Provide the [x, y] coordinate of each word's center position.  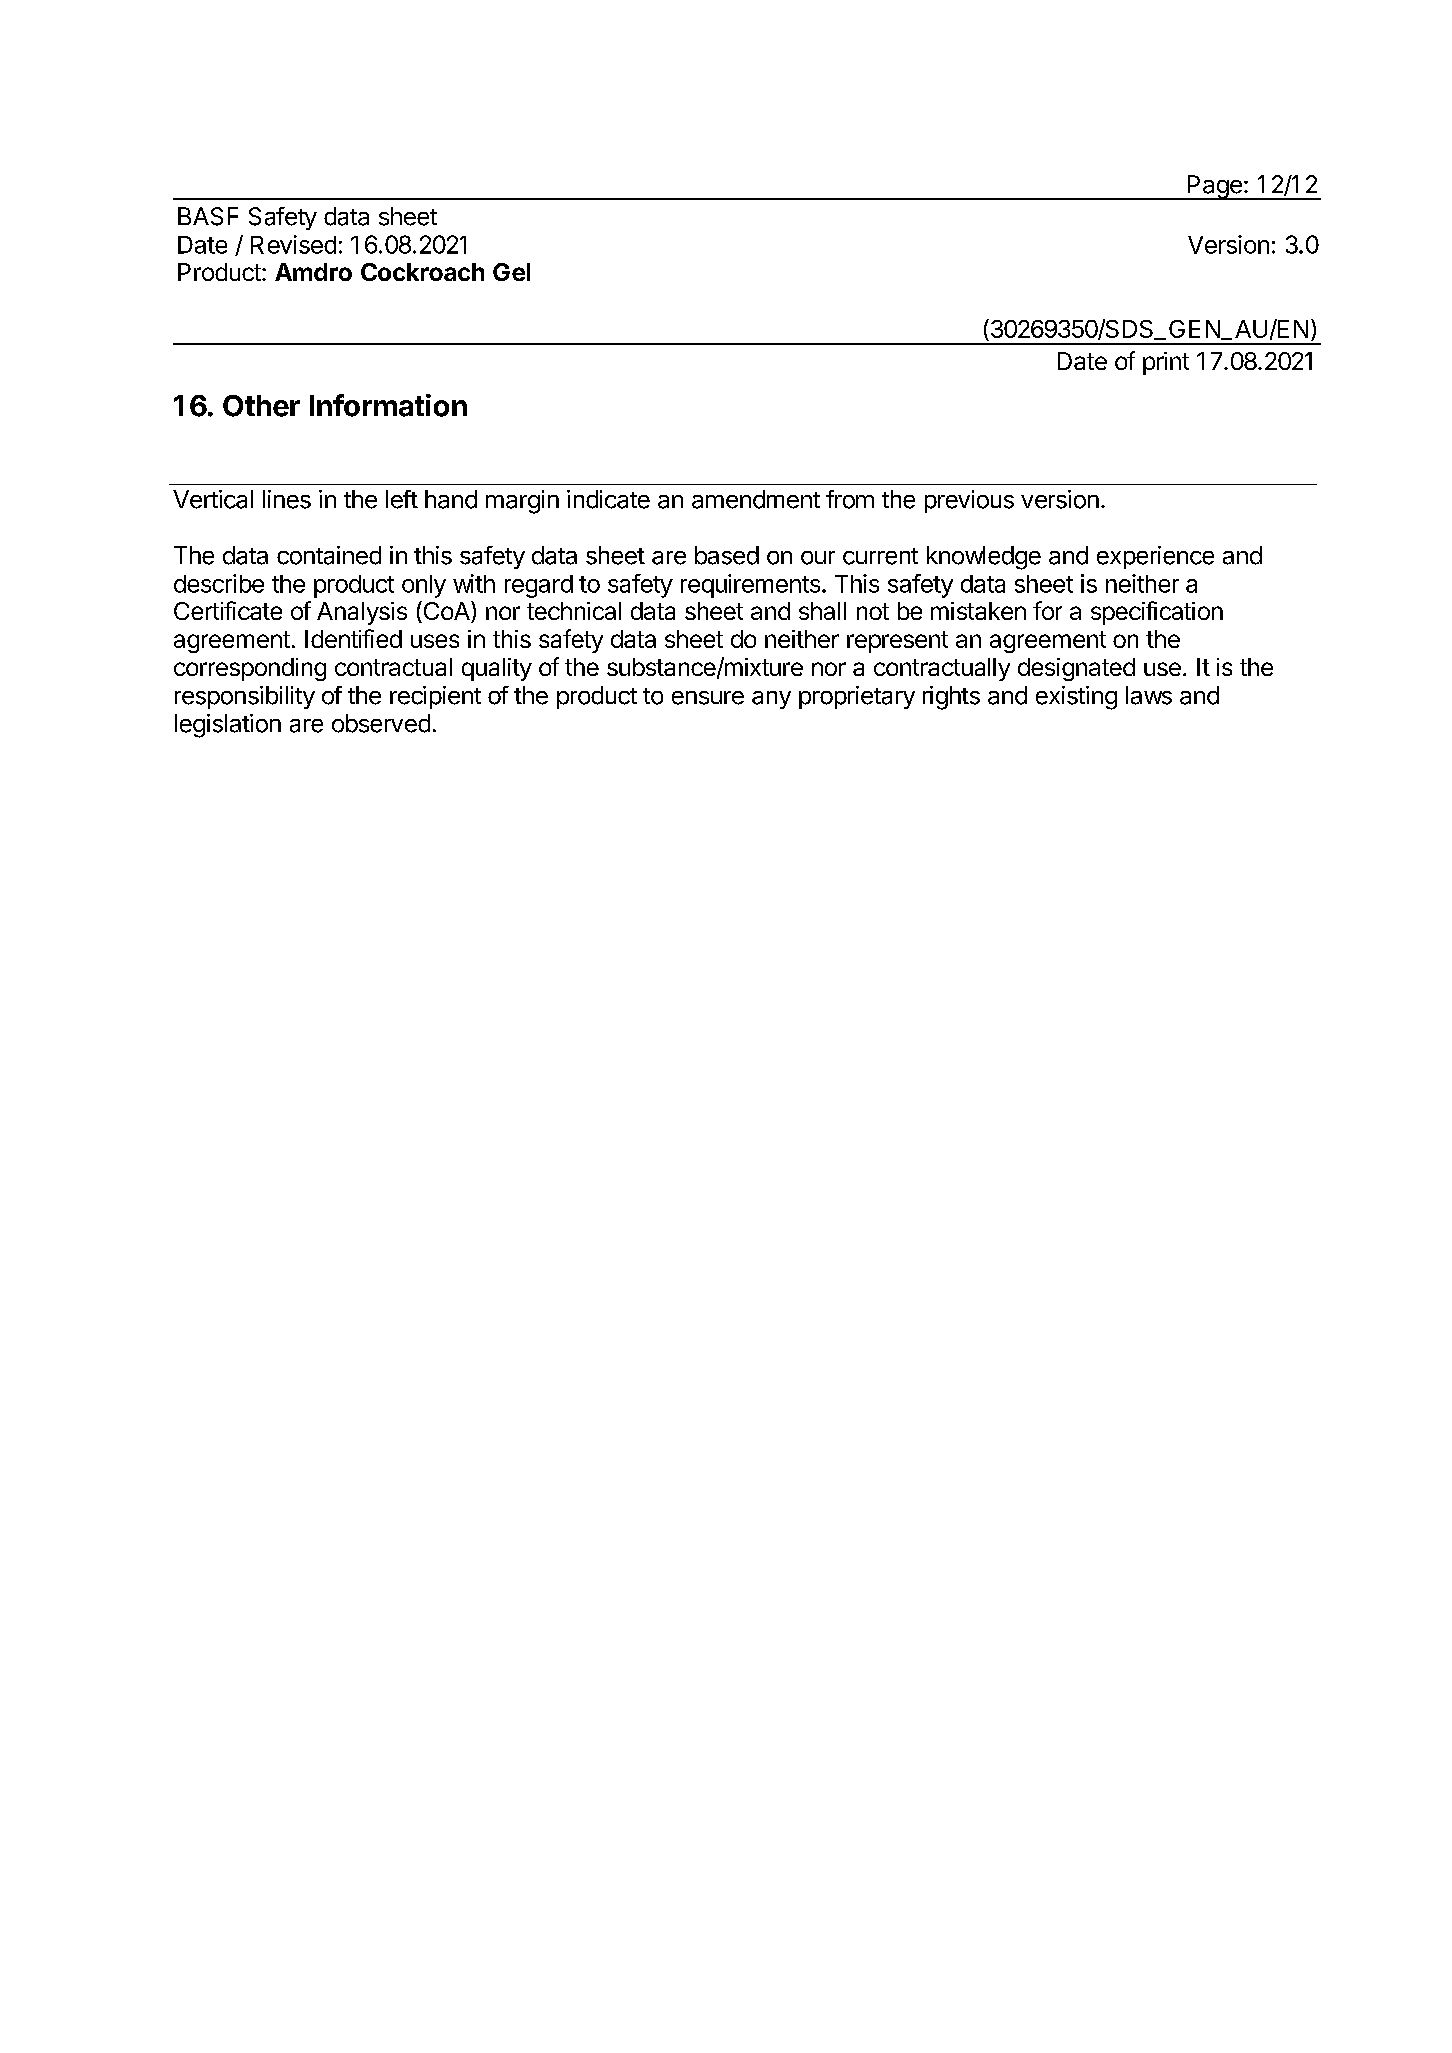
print [1166, 363]
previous [969, 501]
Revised [293, 244]
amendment [756, 499]
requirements [752, 586]
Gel [511, 272]
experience [1155, 557]
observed [381, 723]
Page [1214, 187]
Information [388, 405]
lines [287, 499]
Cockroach [422, 272]
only [424, 586]
